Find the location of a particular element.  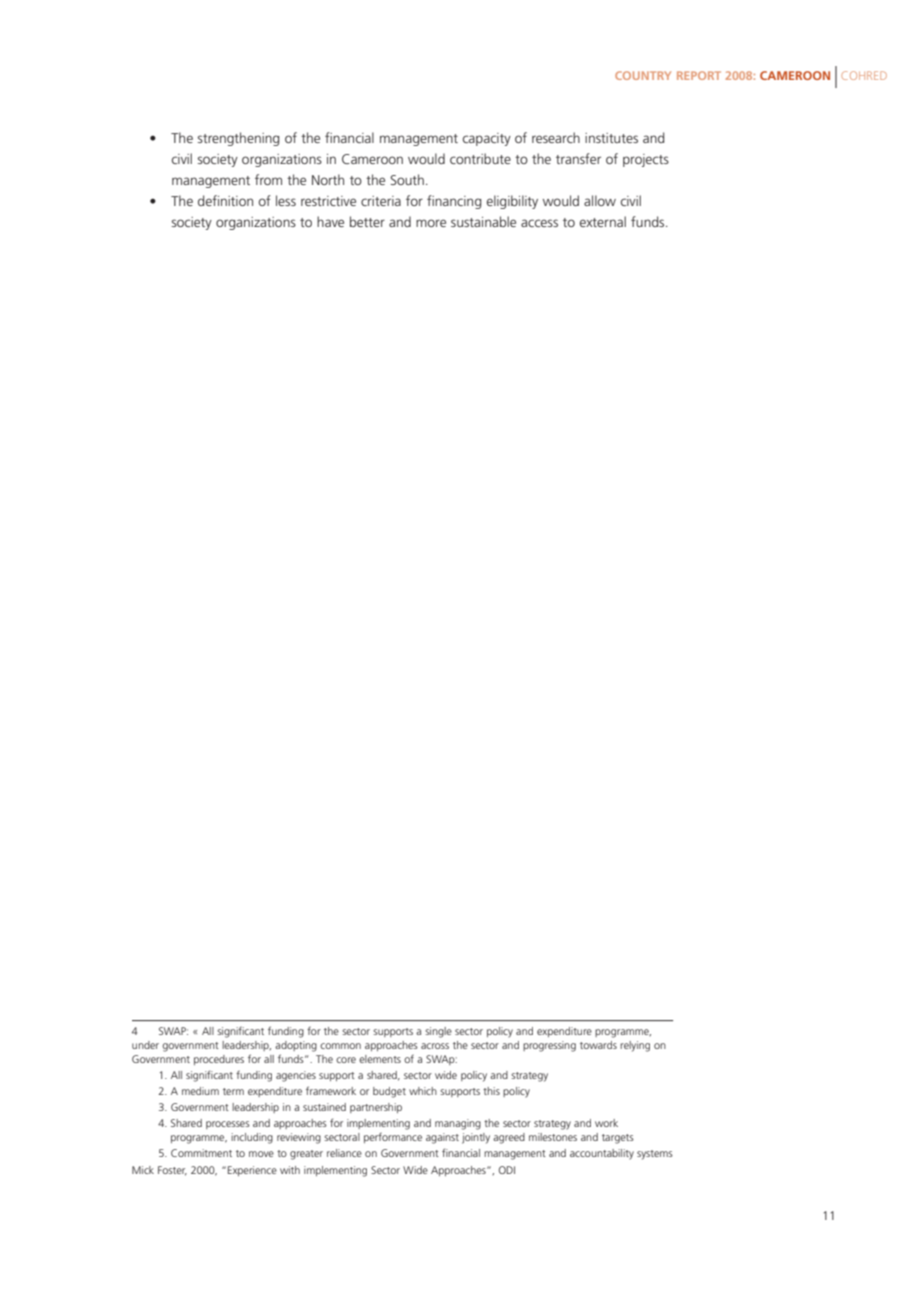

more is located at coordinates (431, 223).
